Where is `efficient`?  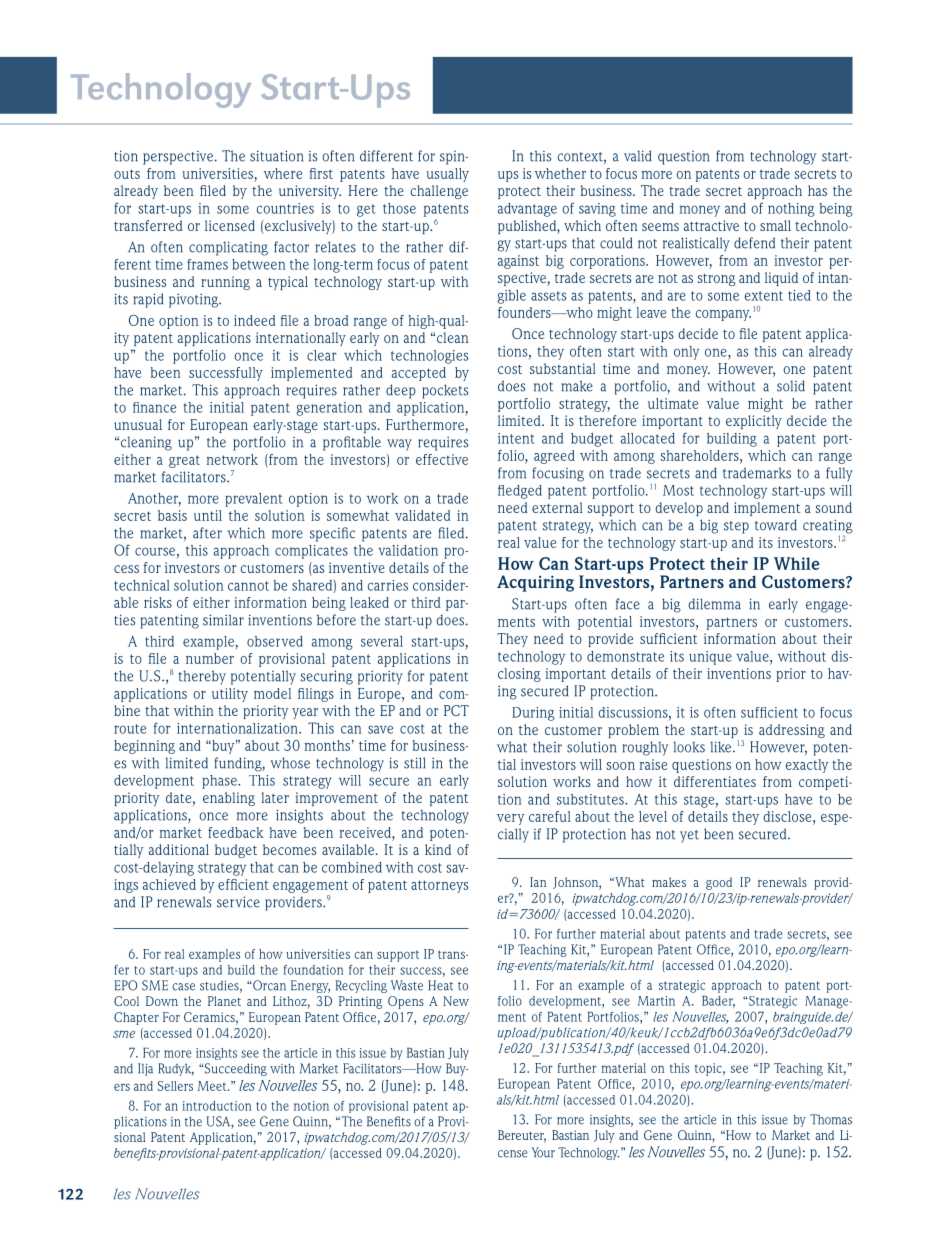
efficient is located at coordinates (243, 884).
